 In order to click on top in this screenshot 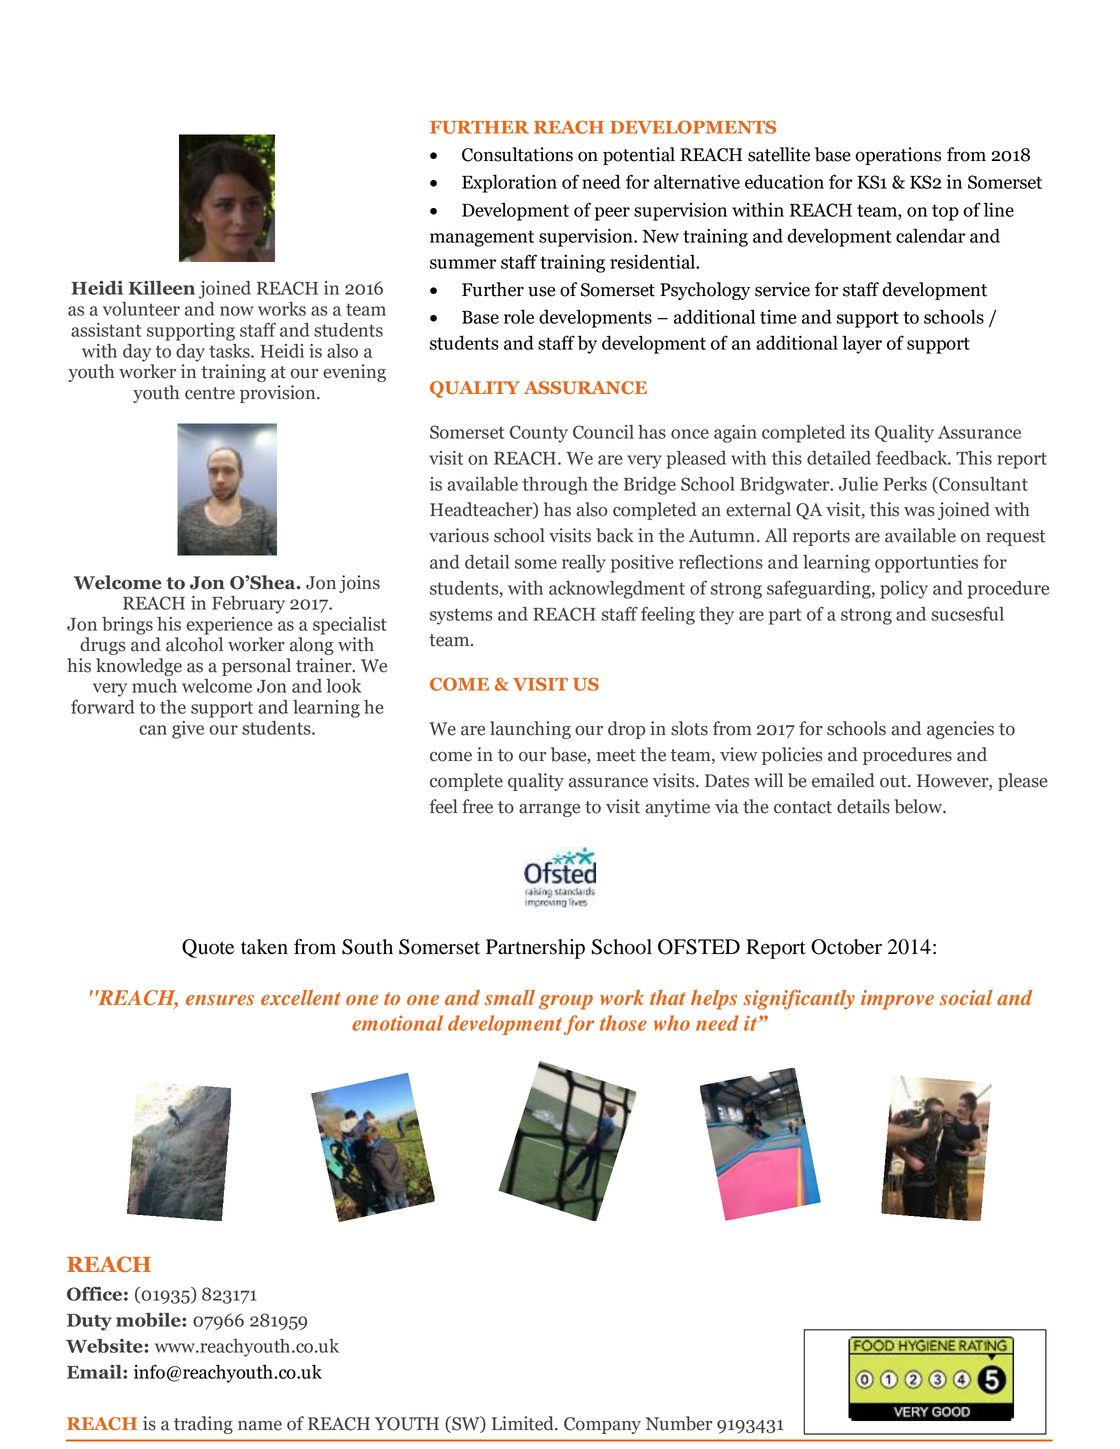, I will do `click(945, 212)`.
